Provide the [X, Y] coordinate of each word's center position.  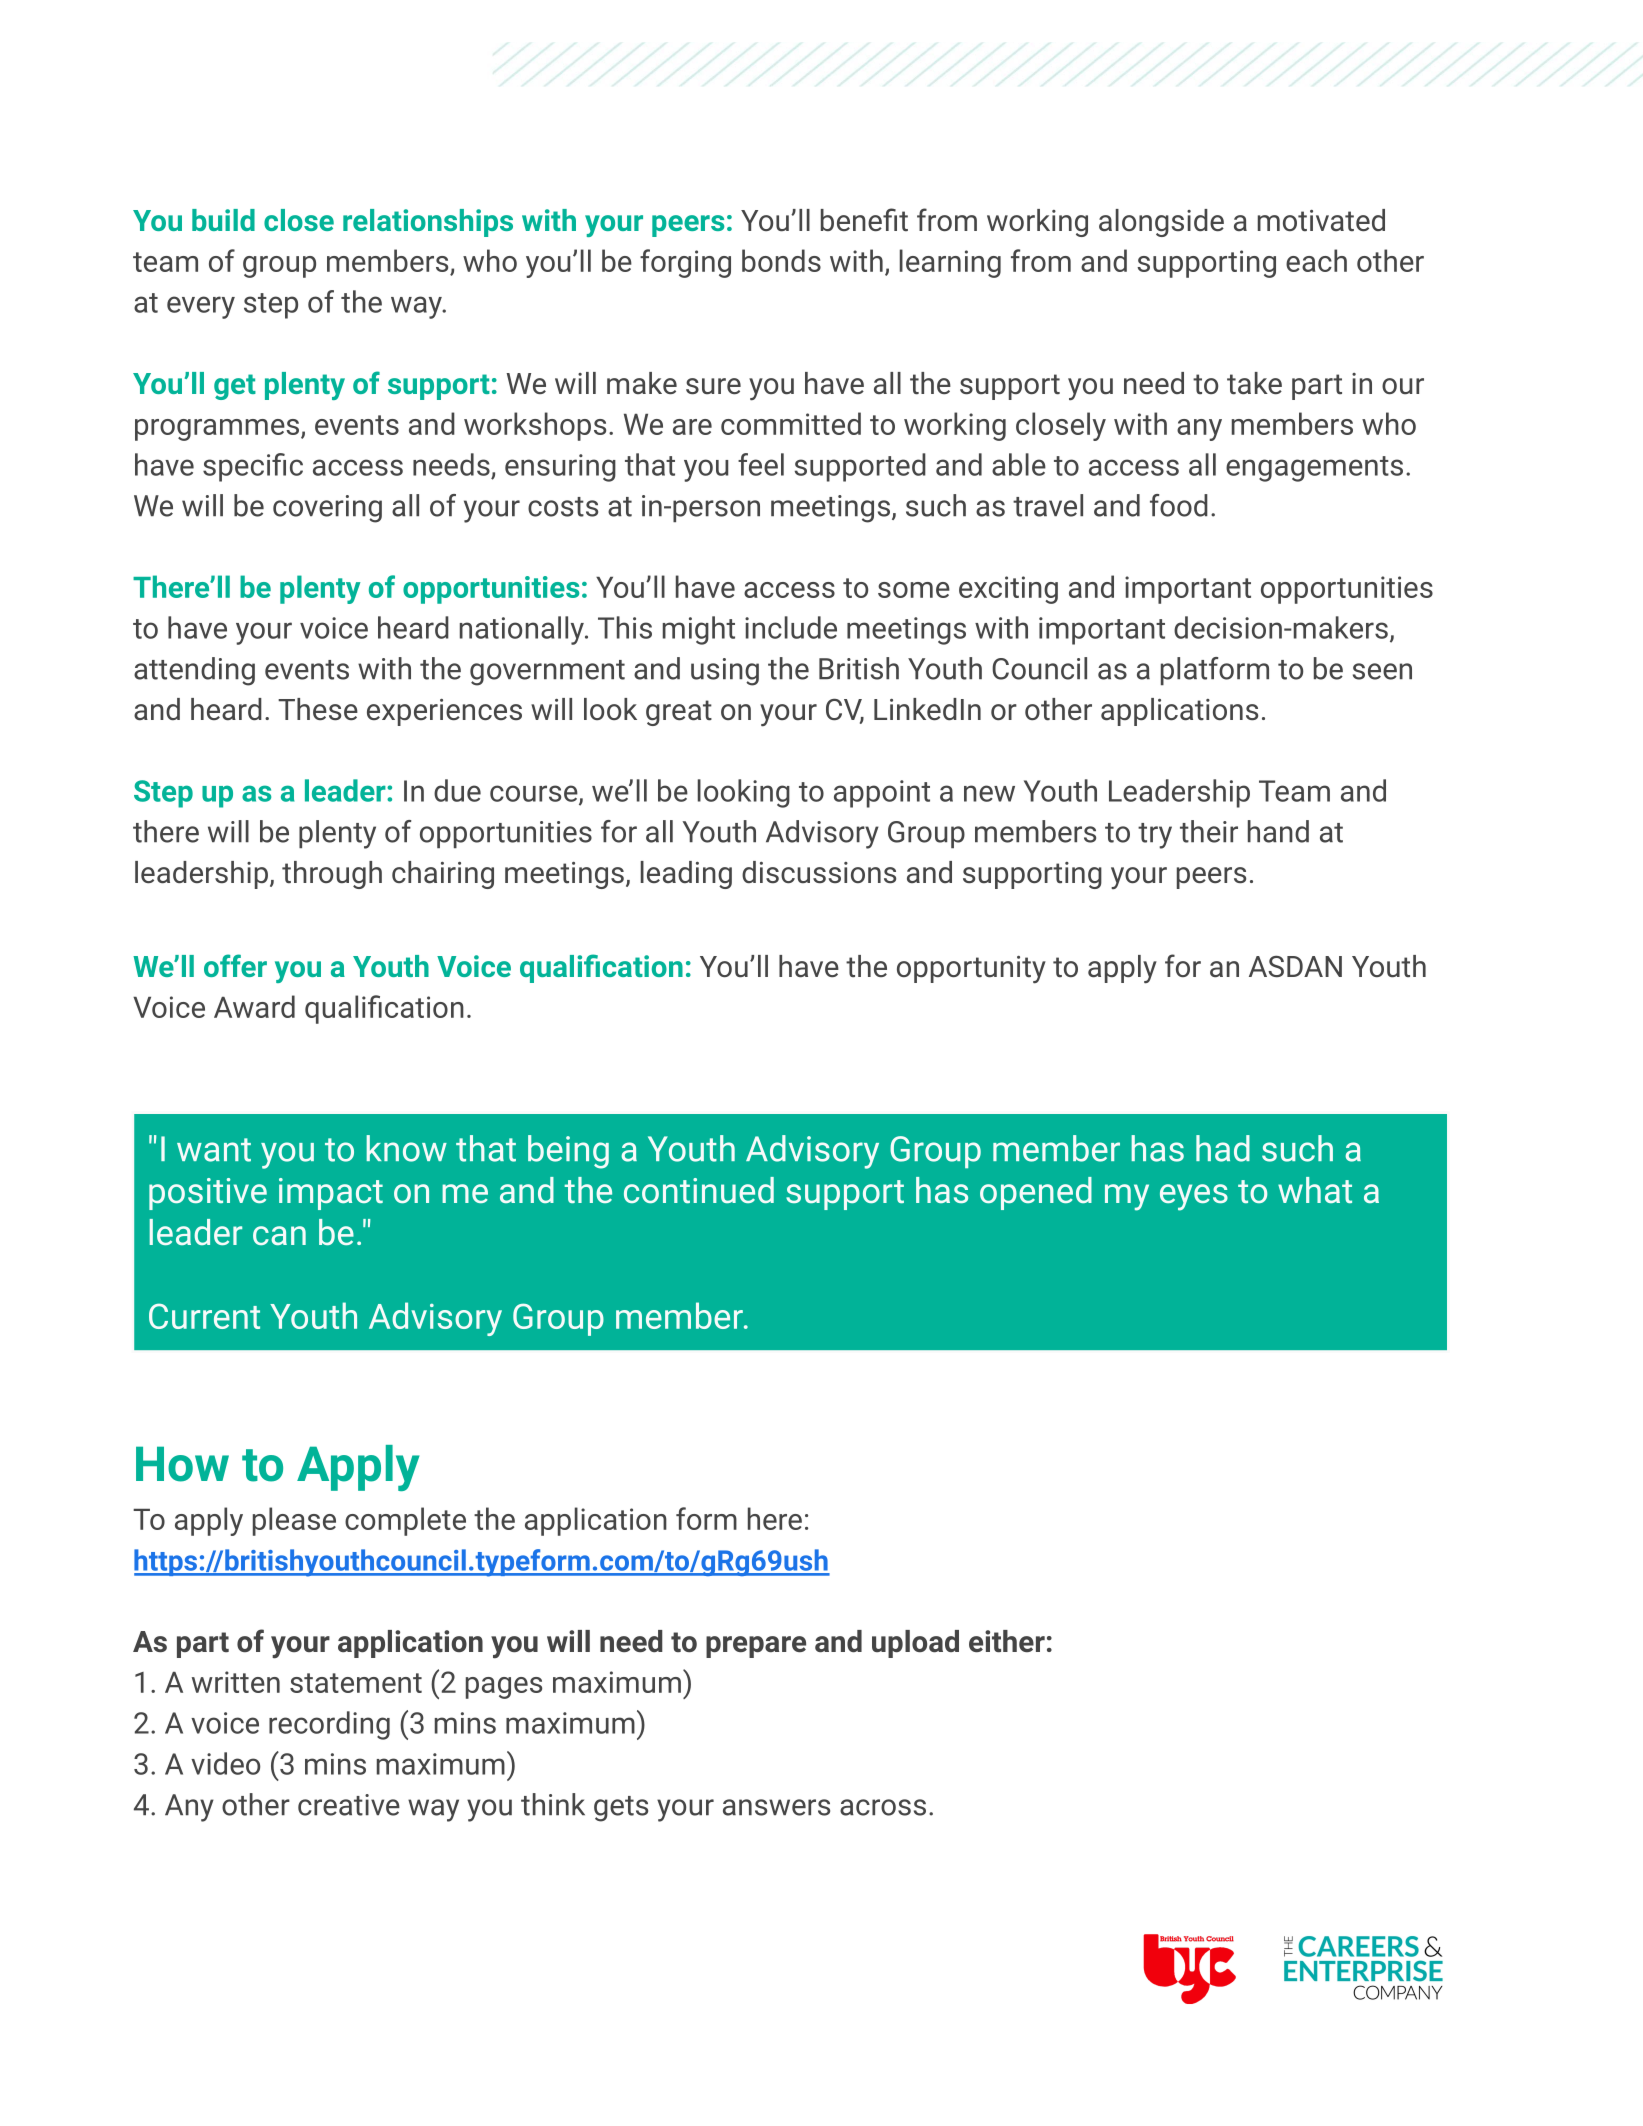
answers [776, 1807]
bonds [781, 260]
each [1316, 260]
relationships [428, 223]
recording [329, 1725]
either [1007, 1641]
